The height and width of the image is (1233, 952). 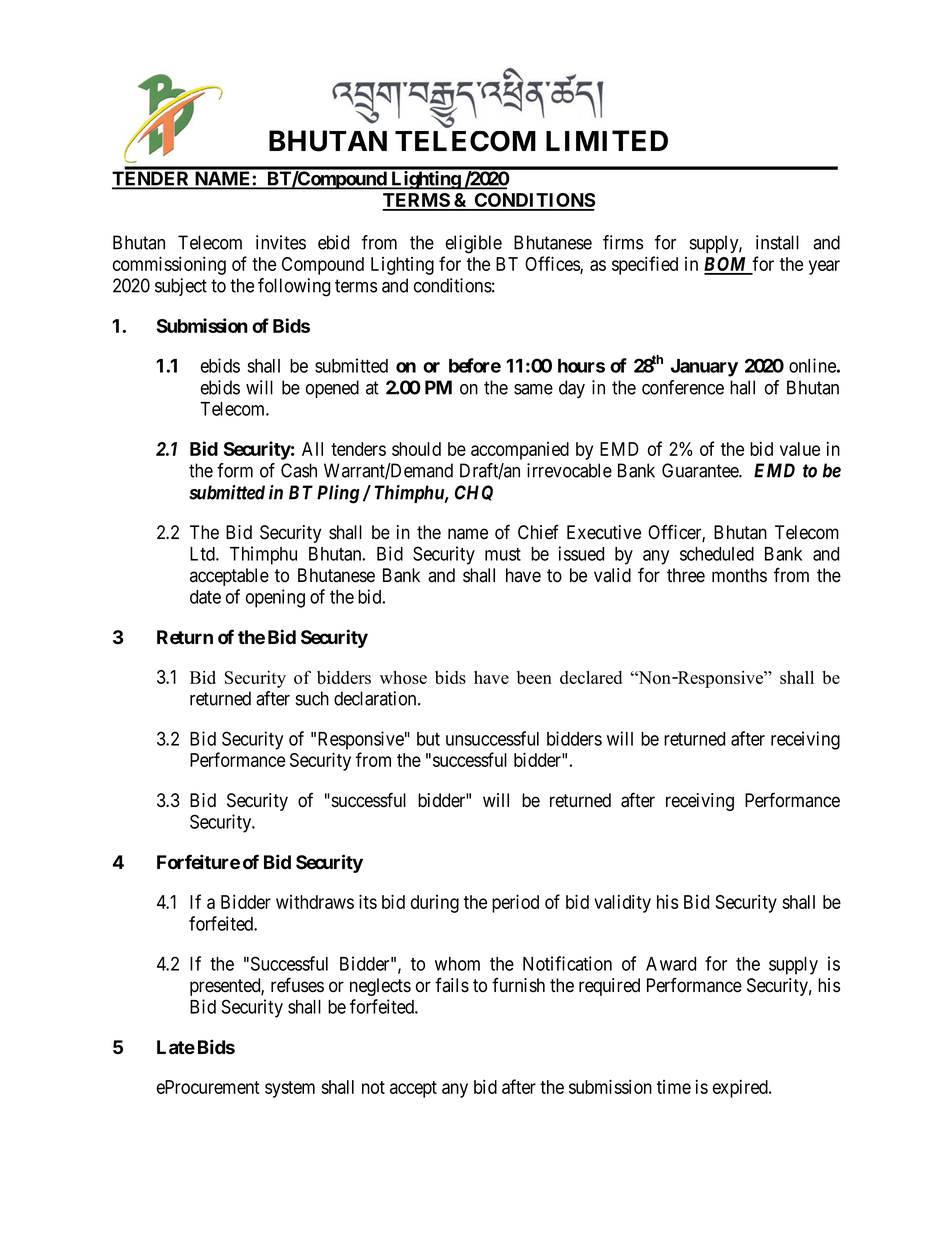 I want to click on such, so click(x=312, y=698).
